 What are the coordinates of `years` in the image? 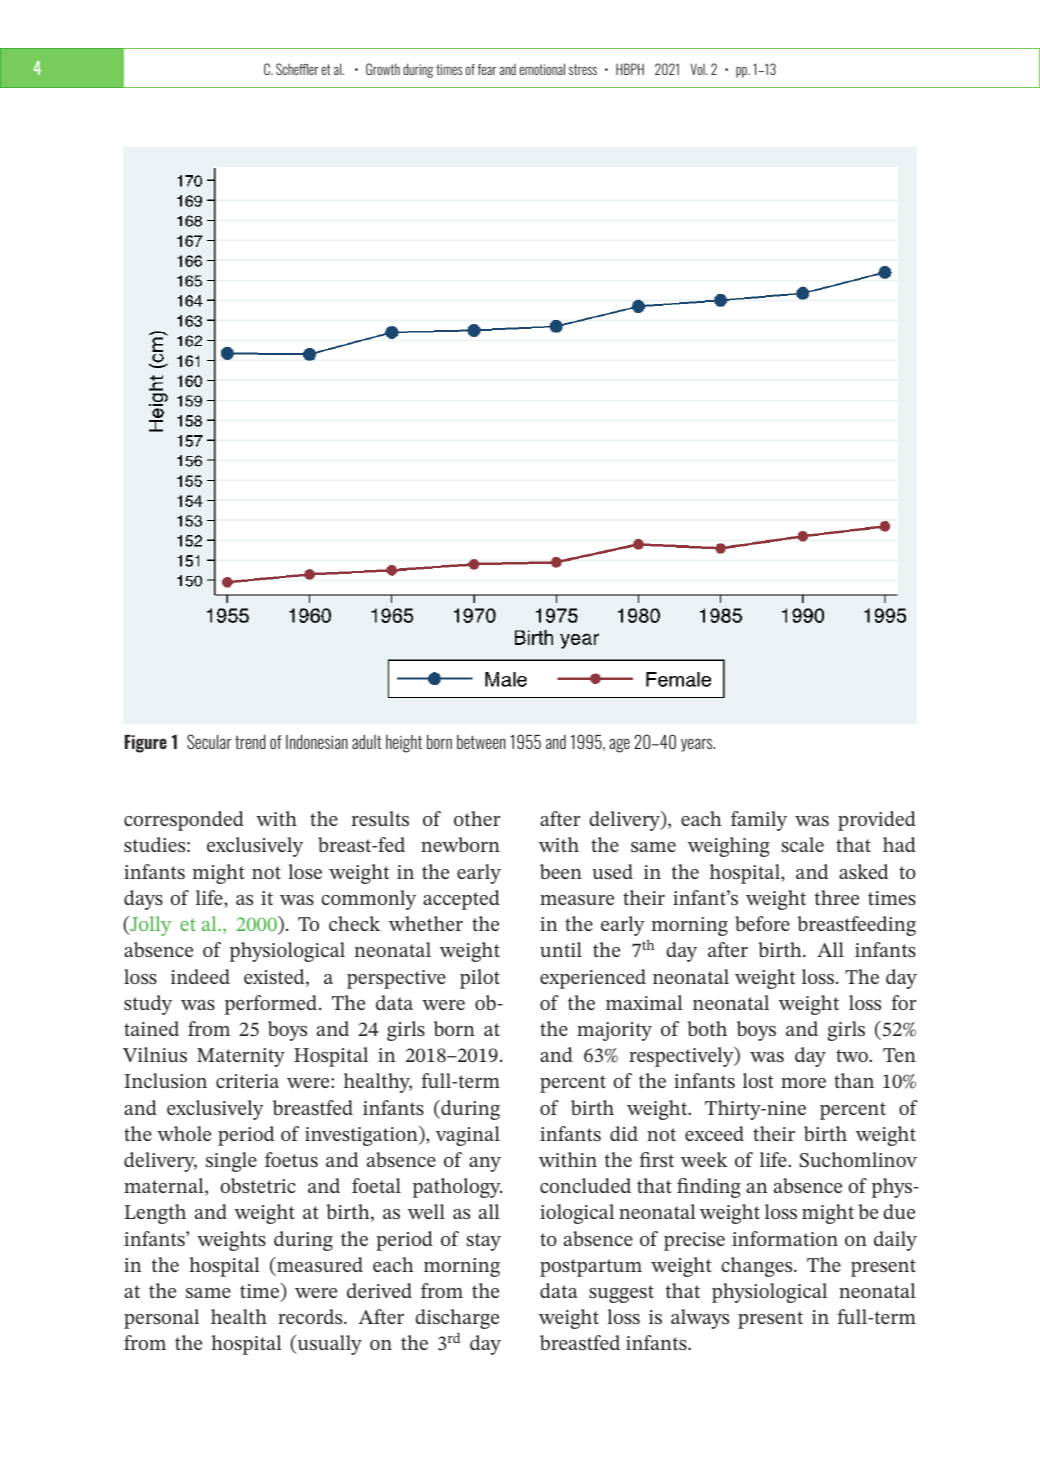 It's located at (698, 745).
